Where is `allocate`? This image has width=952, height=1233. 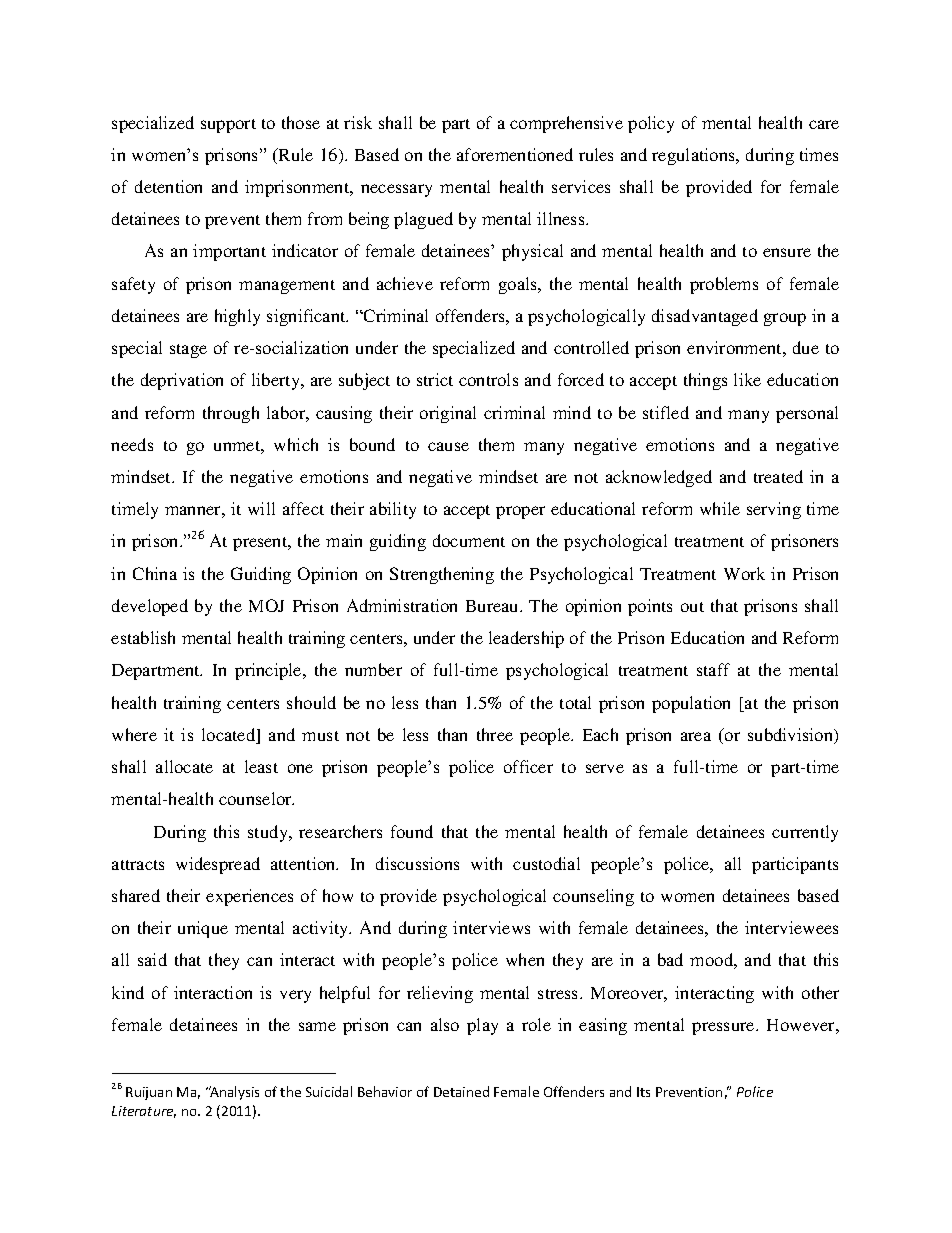 allocate is located at coordinates (184, 766).
